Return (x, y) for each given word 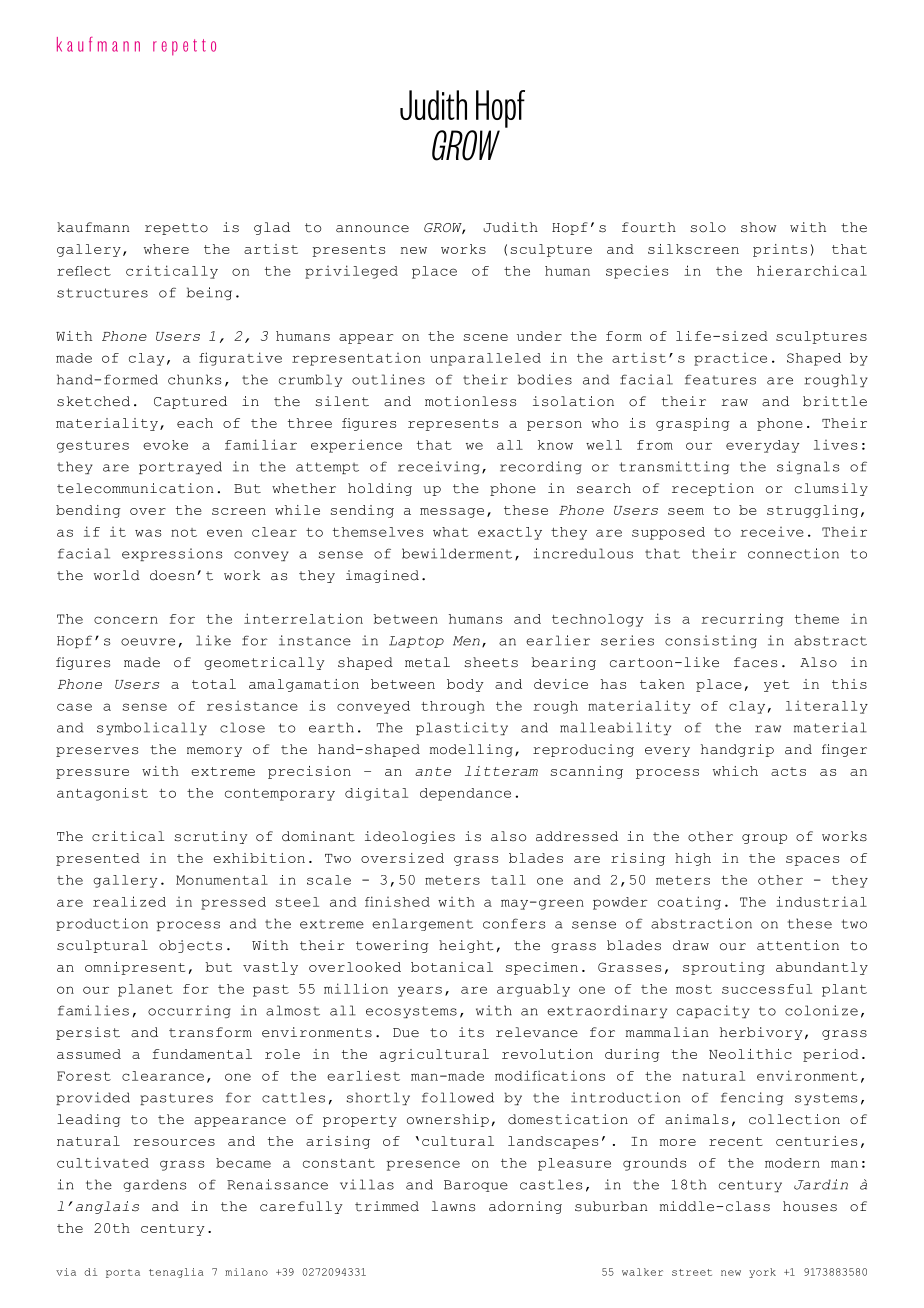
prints (780, 250)
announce (372, 229)
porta (123, 1273)
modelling (471, 750)
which (735, 771)
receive (772, 532)
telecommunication (135, 488)
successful (767, 989)
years (420, 991)
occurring (189, 1011)
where (166, 249)
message (452, 513)
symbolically (152, 728)
